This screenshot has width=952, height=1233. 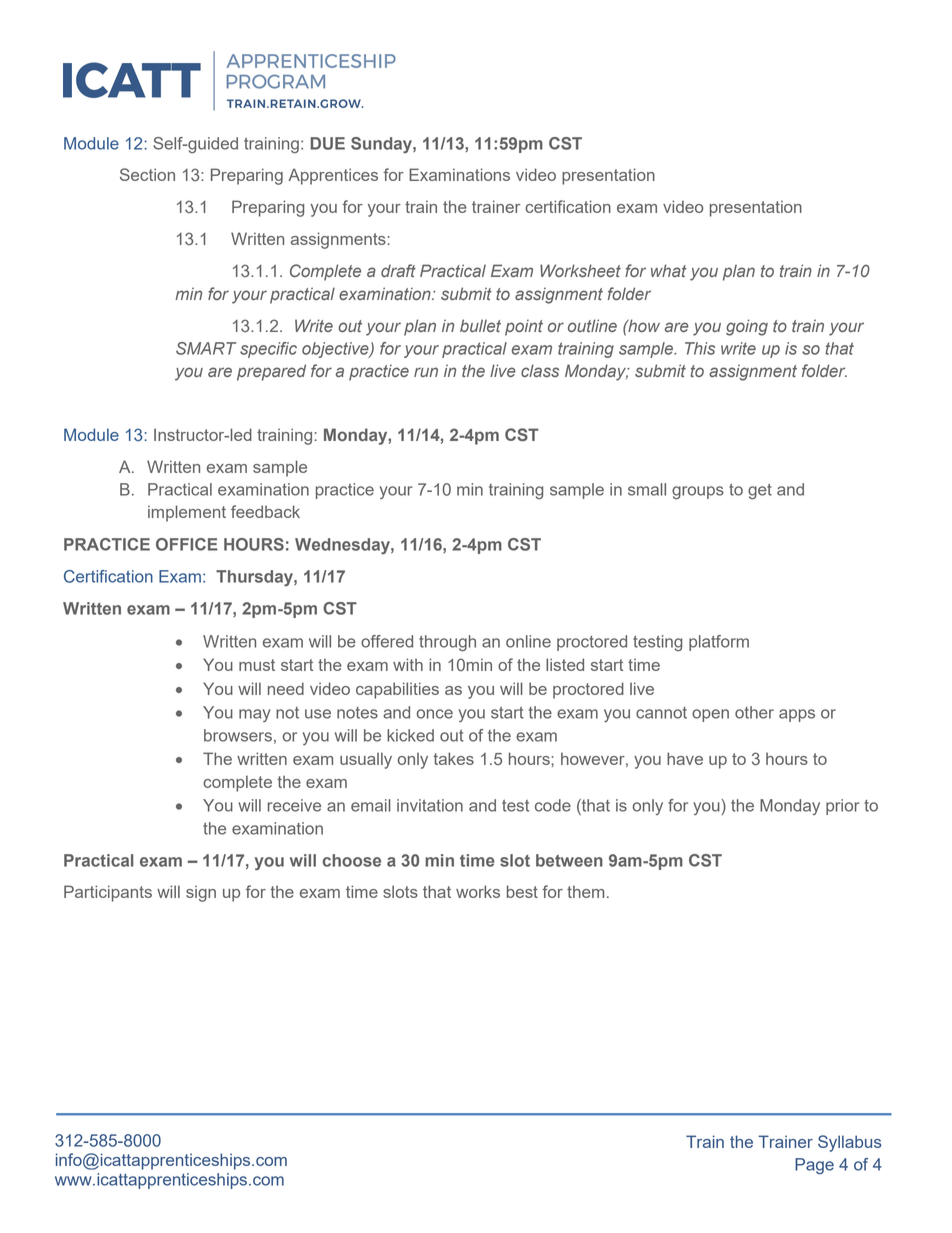 I want to click on Section, so click(x=147, y=174).
